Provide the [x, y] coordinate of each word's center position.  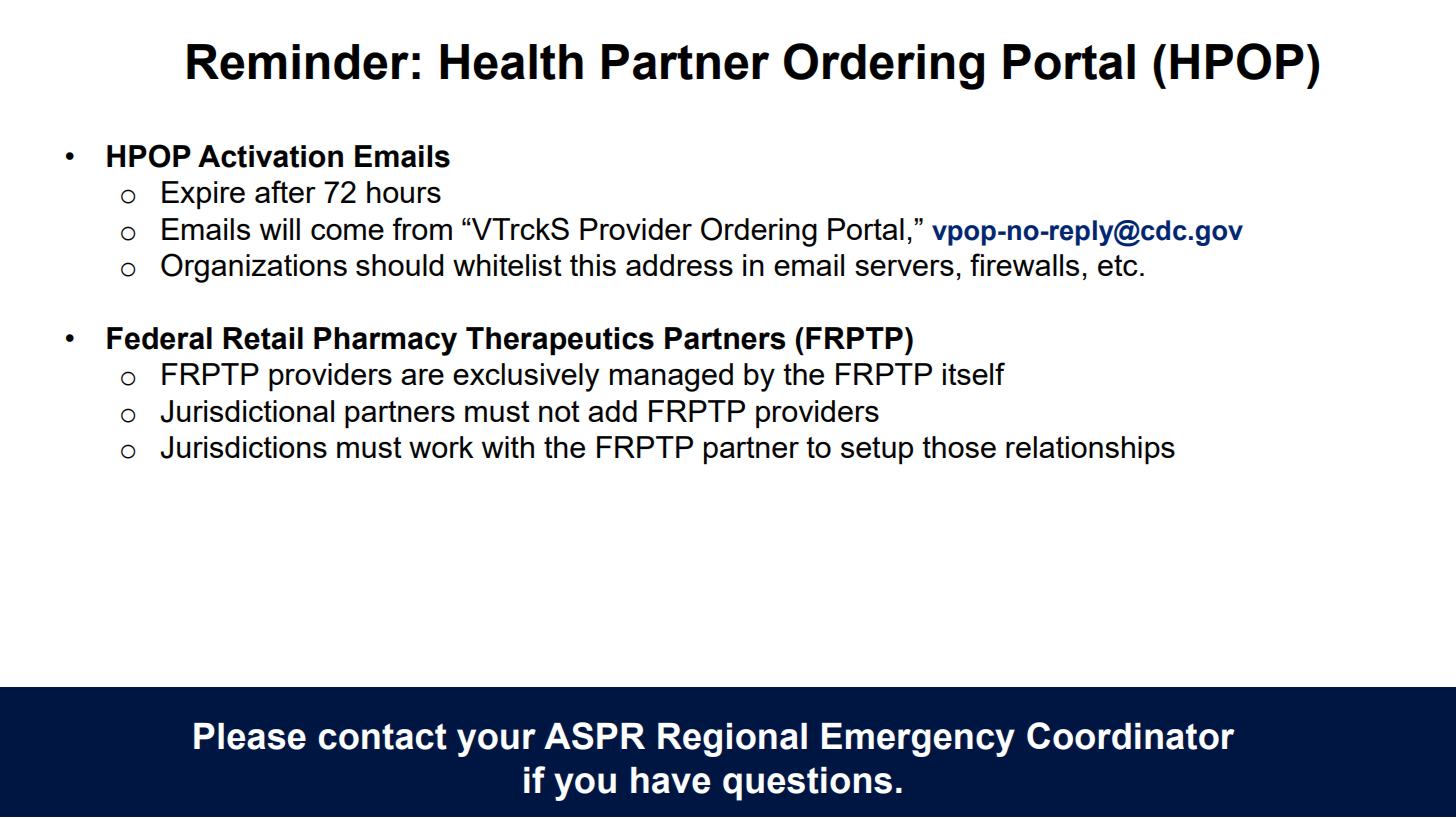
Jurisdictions [243, 447]
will [280, 229]
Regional [732, 740]
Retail [263, 338]
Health [511, 62]
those [959, 447]
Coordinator [1131, 736]
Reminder [298, 62]
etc [1118, 265]
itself [974, 373]
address [679, 265]
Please [250, 736]
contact [383, 736]
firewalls [1024, 264]
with [508, 447]
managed [671, 377]
